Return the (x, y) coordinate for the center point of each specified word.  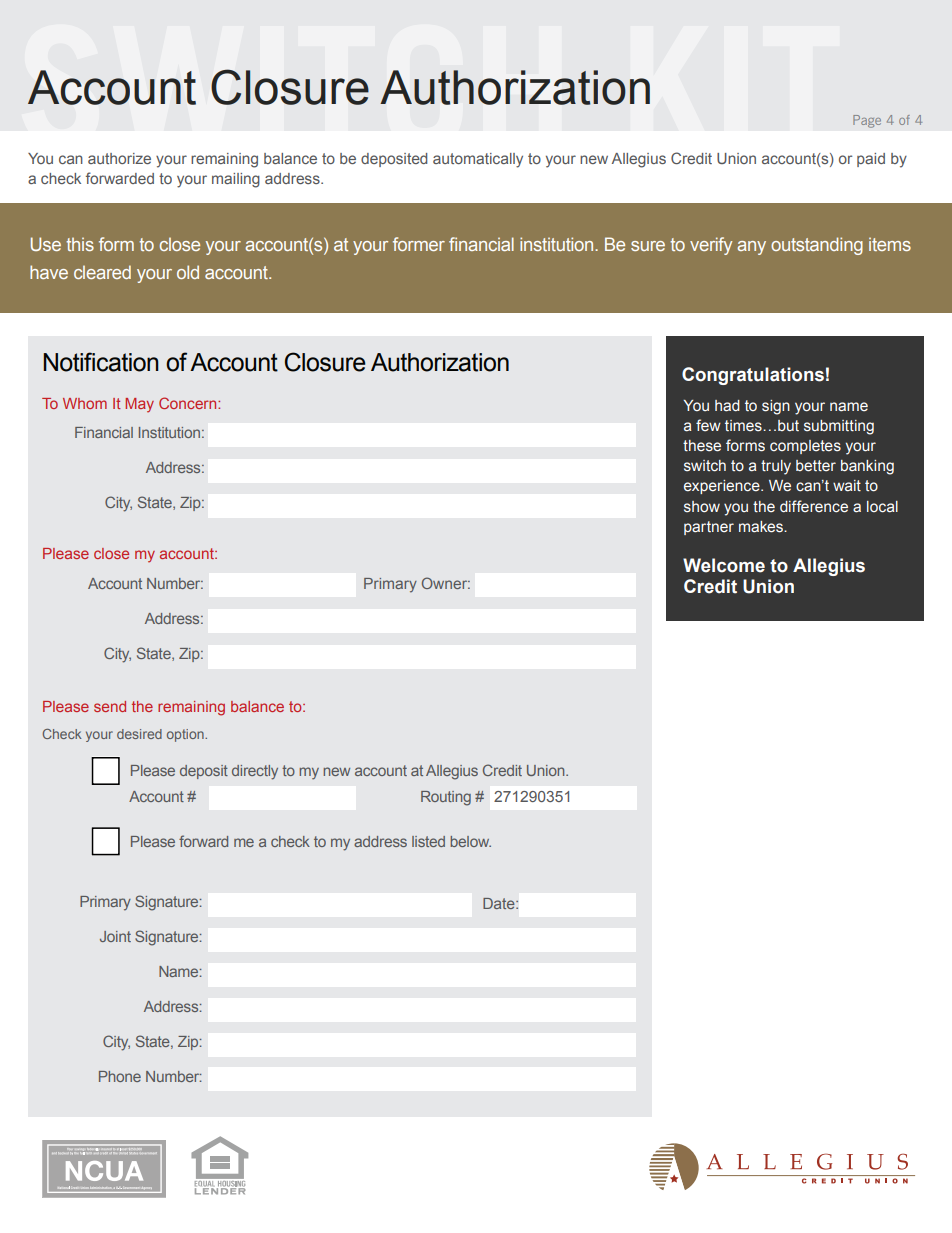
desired (139, 734)
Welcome (724, 565)
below (470, 841)
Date (500, 903)
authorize (119, 158)
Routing (446, 798)
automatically (478, 160)
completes (805, 447)
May (139, 405)
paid (871, 160)
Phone (120, 1076)
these (702, 446)
